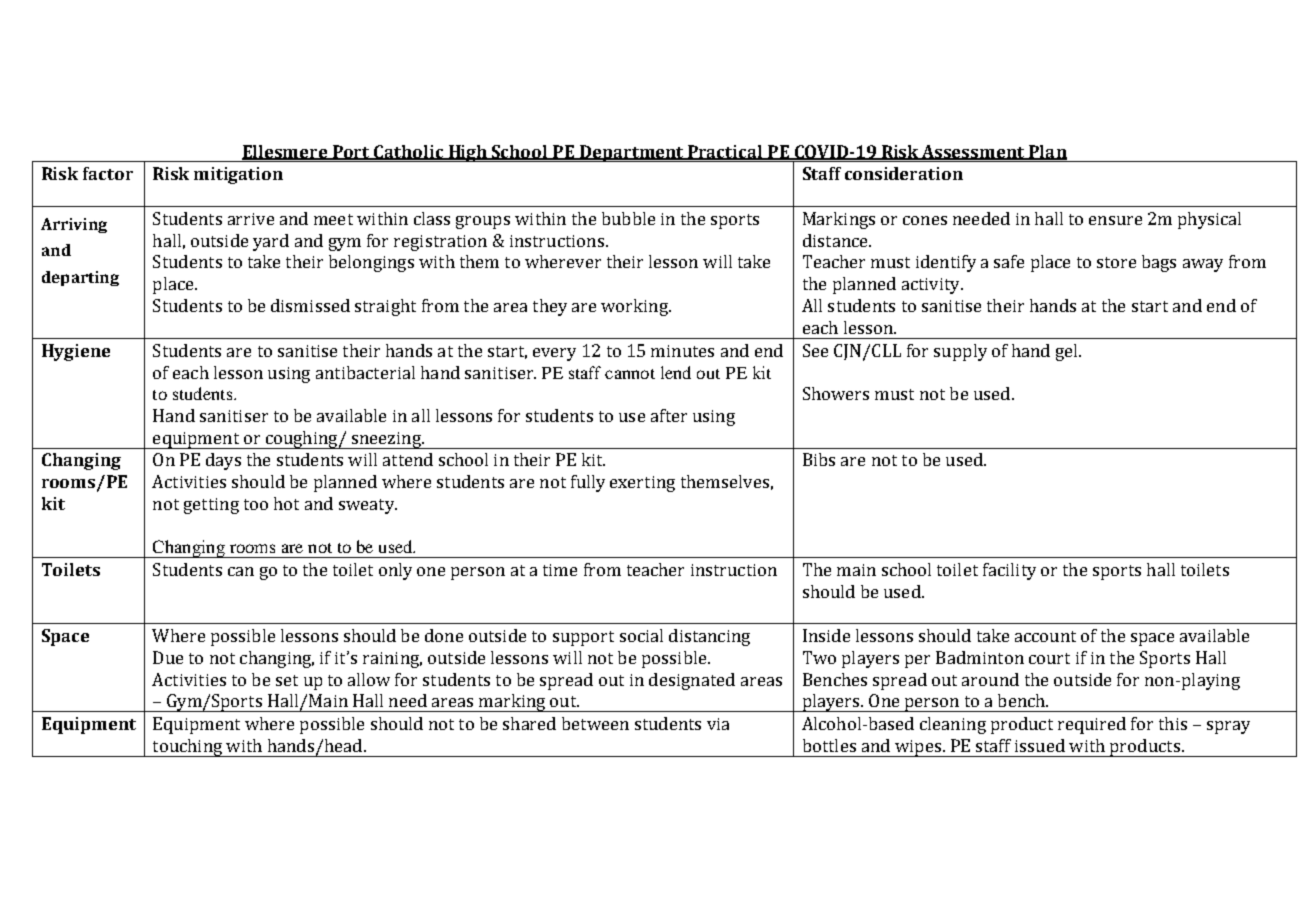  I want to click on dismissed, so click(310, 305).
